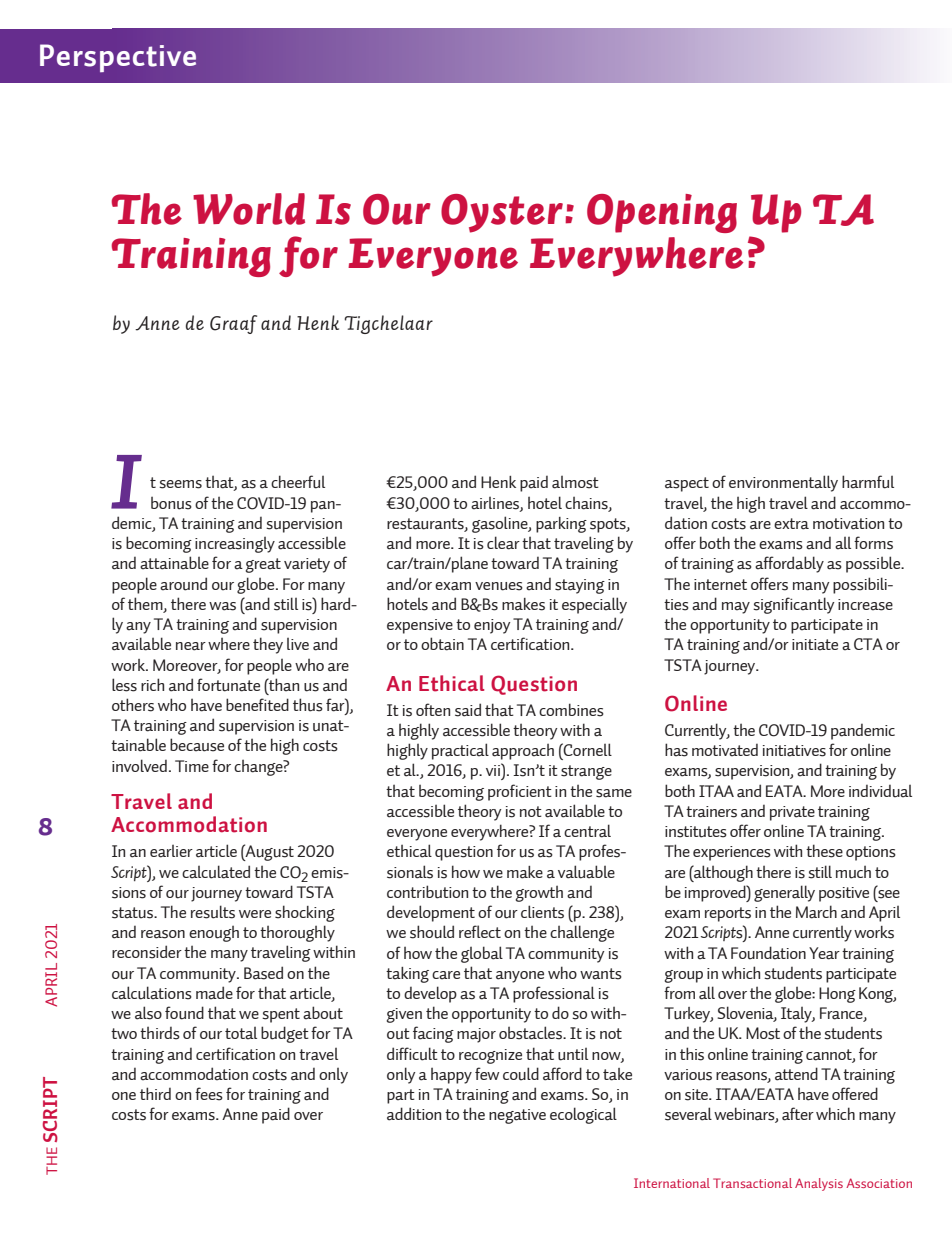  What do you see at coordinates (662, 213) in the screenshot?
I see `Opening` at bounding box center [662, 213].
